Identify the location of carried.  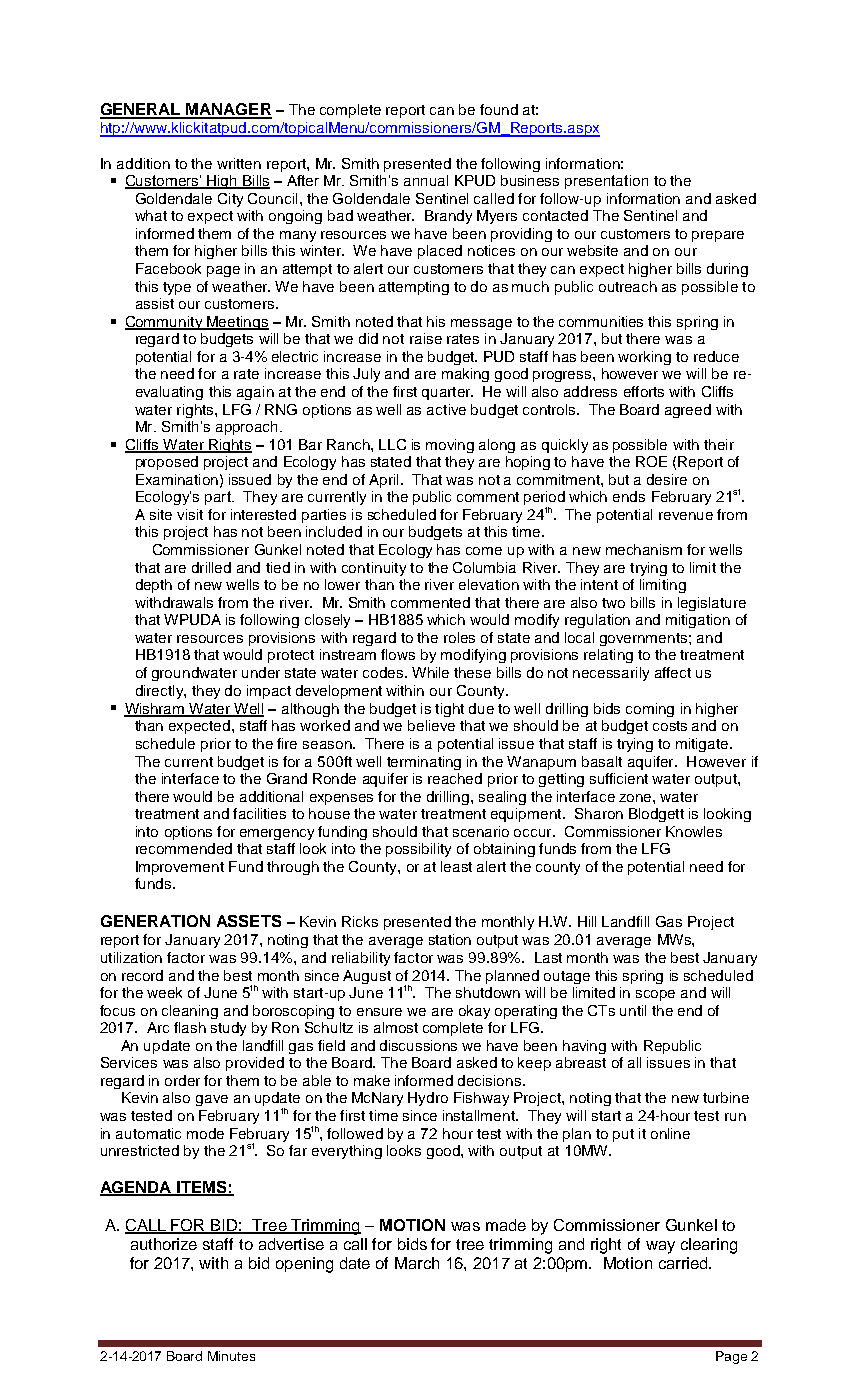
(684, 1263).
